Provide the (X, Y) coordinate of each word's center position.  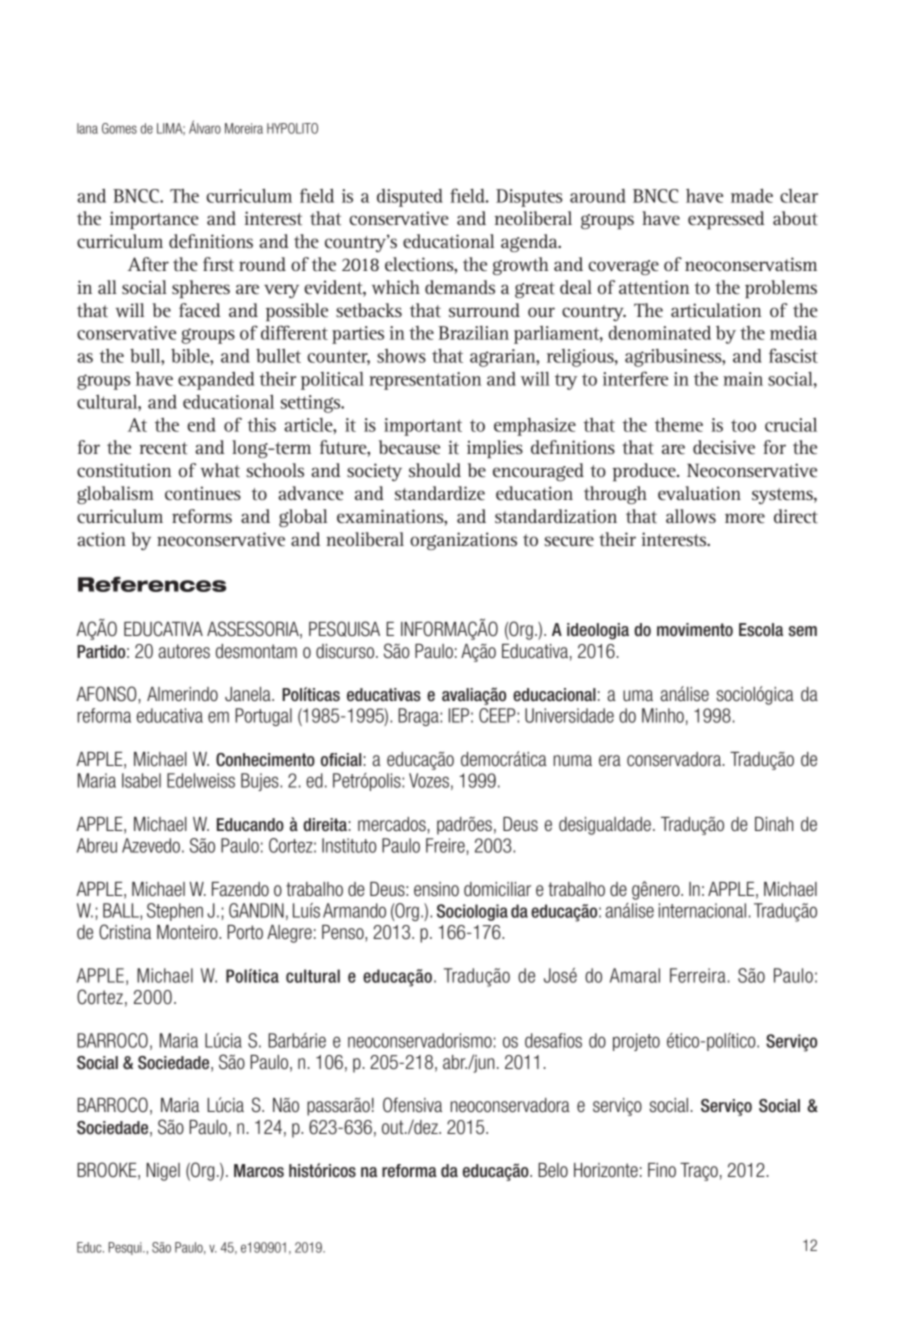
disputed (410, 198)
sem (803, 631)
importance (154, 220)
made (752, 196)
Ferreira (698, 975)
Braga (419, 717)
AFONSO (106, 694)
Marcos (259, 1171)
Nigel (163, 1172)
